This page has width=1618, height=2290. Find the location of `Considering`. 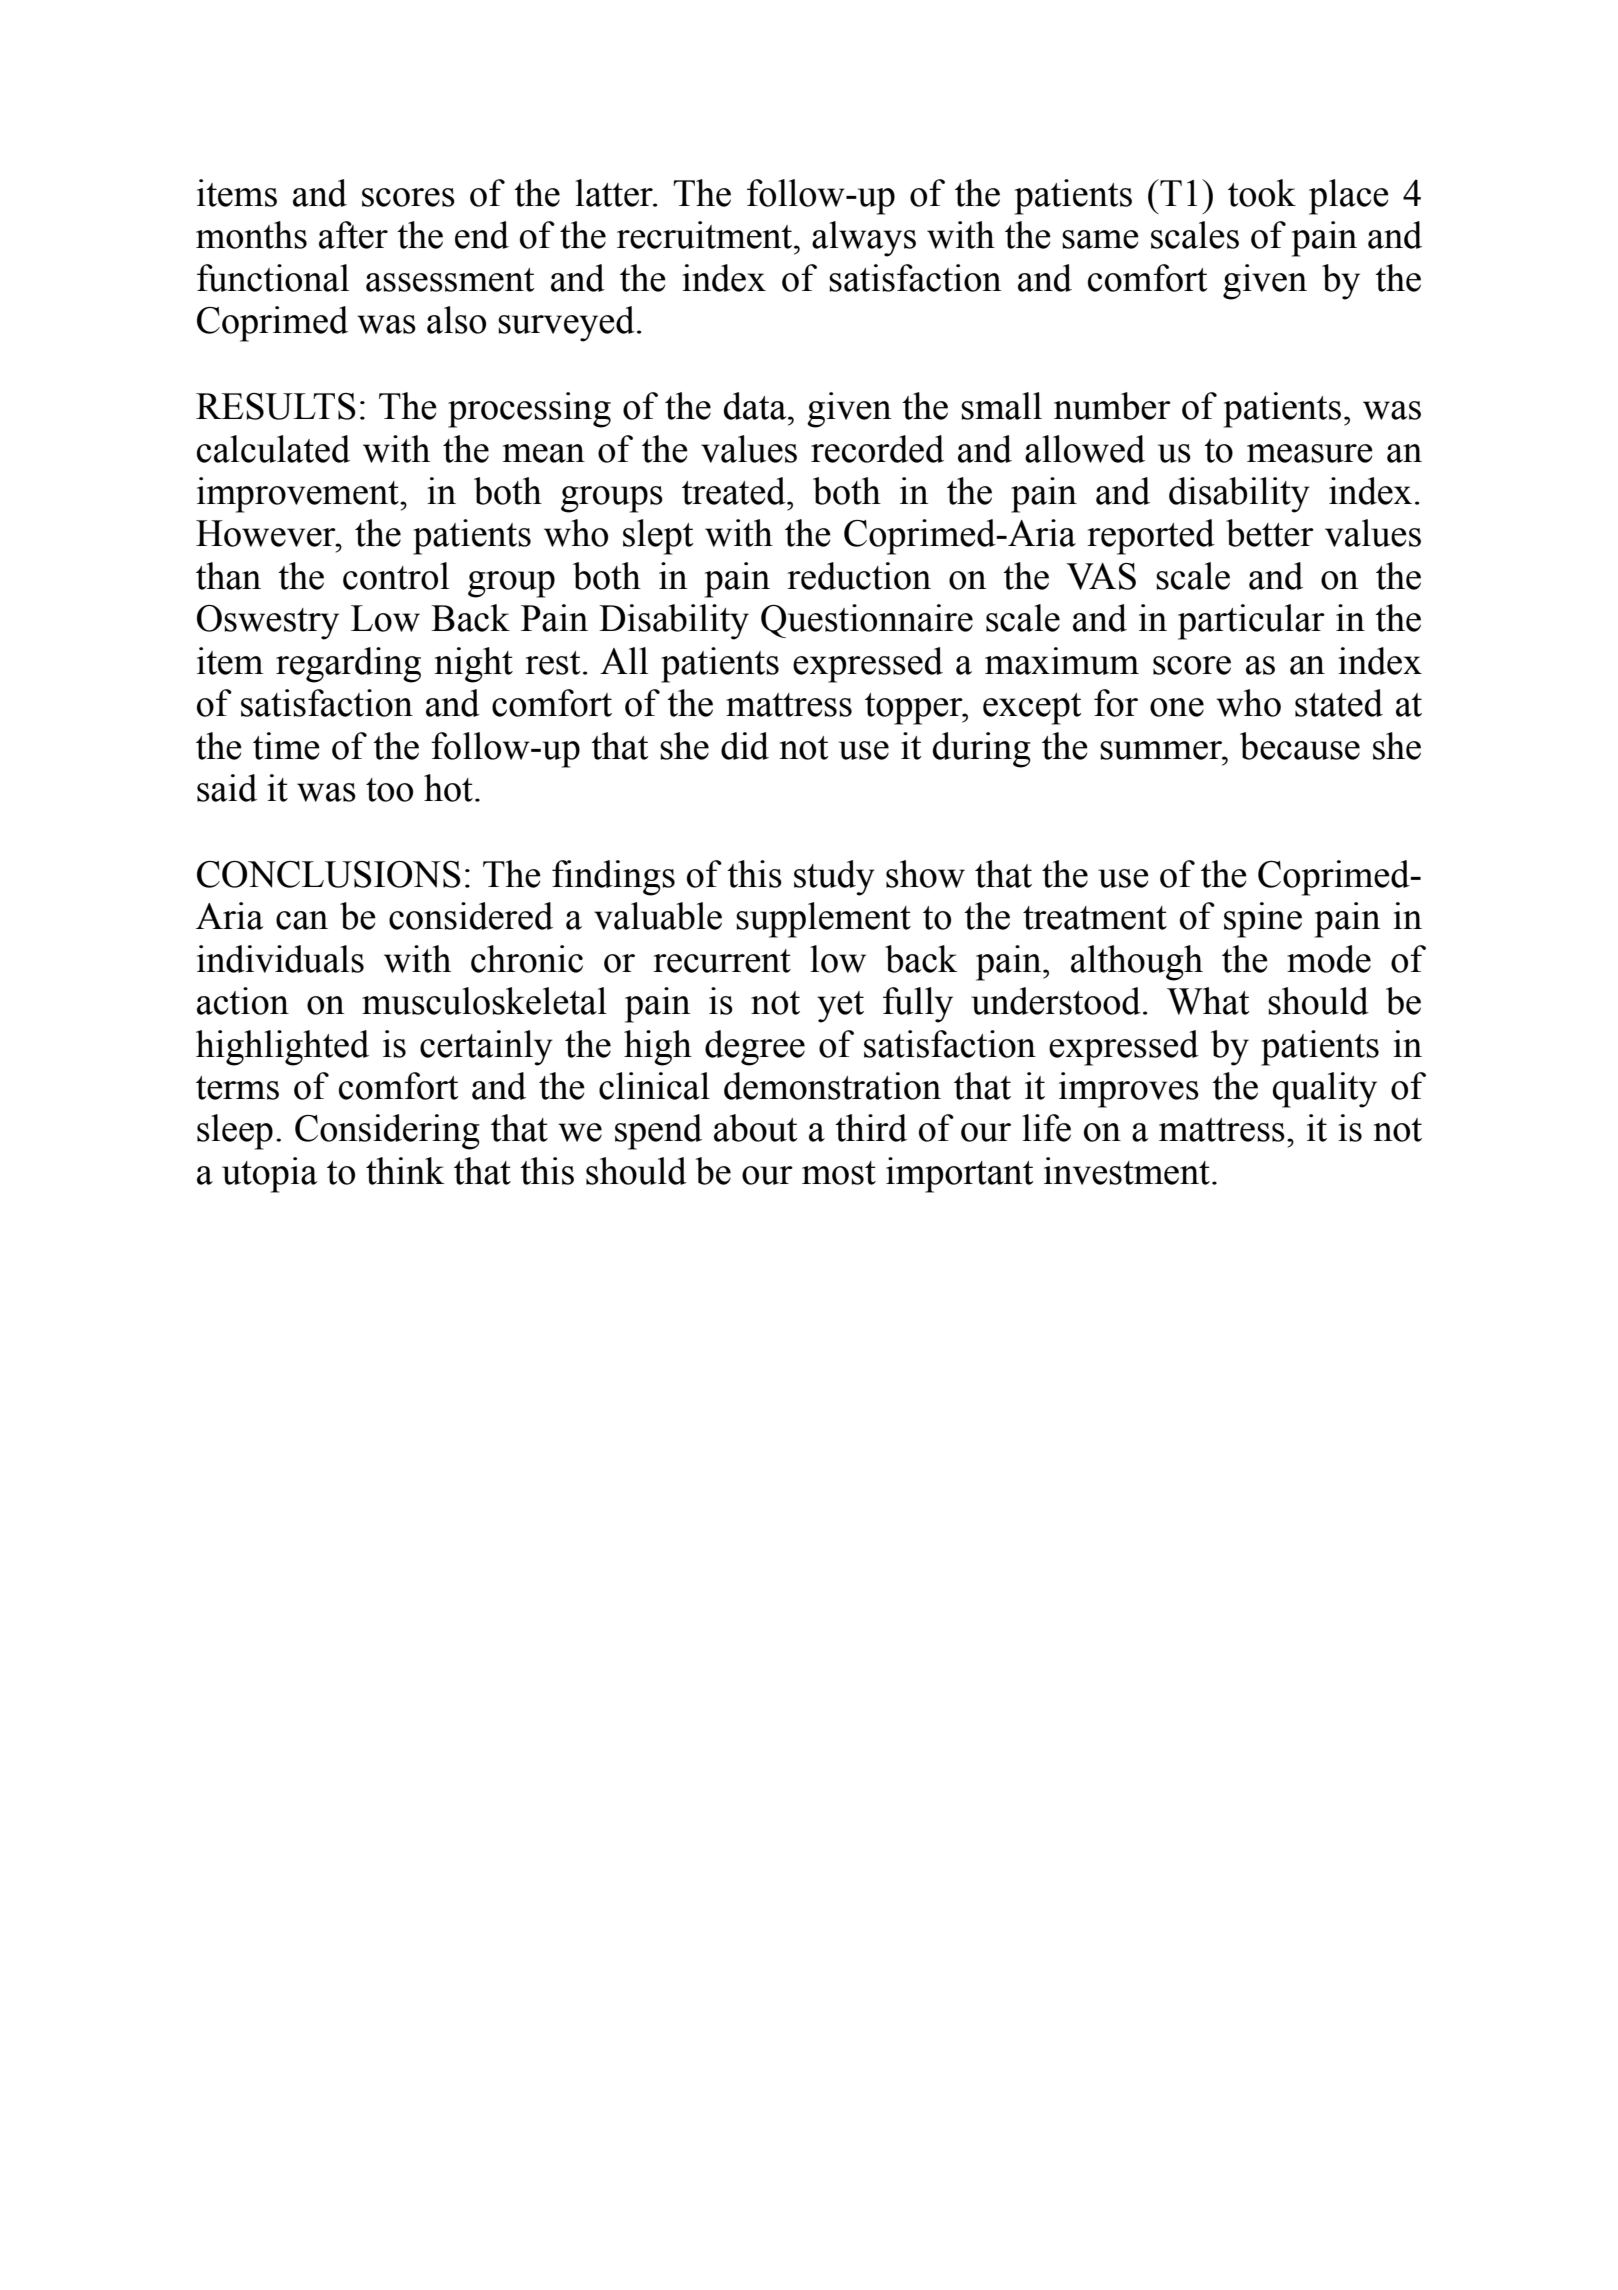

Considering is located at coordinates (387, 1132).
